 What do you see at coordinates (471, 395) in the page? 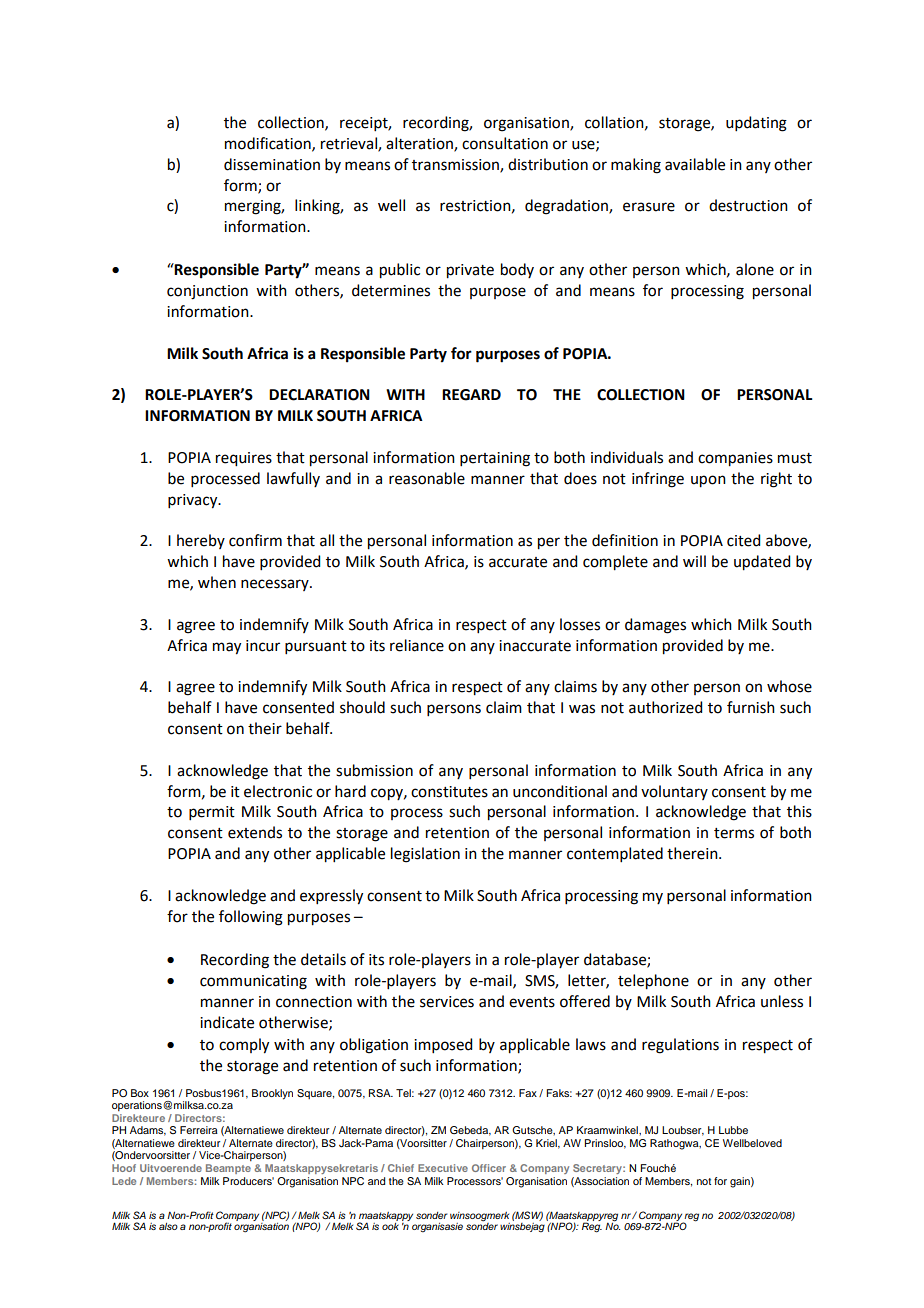
I see `REGARD` at bounding box center [471, 395].
